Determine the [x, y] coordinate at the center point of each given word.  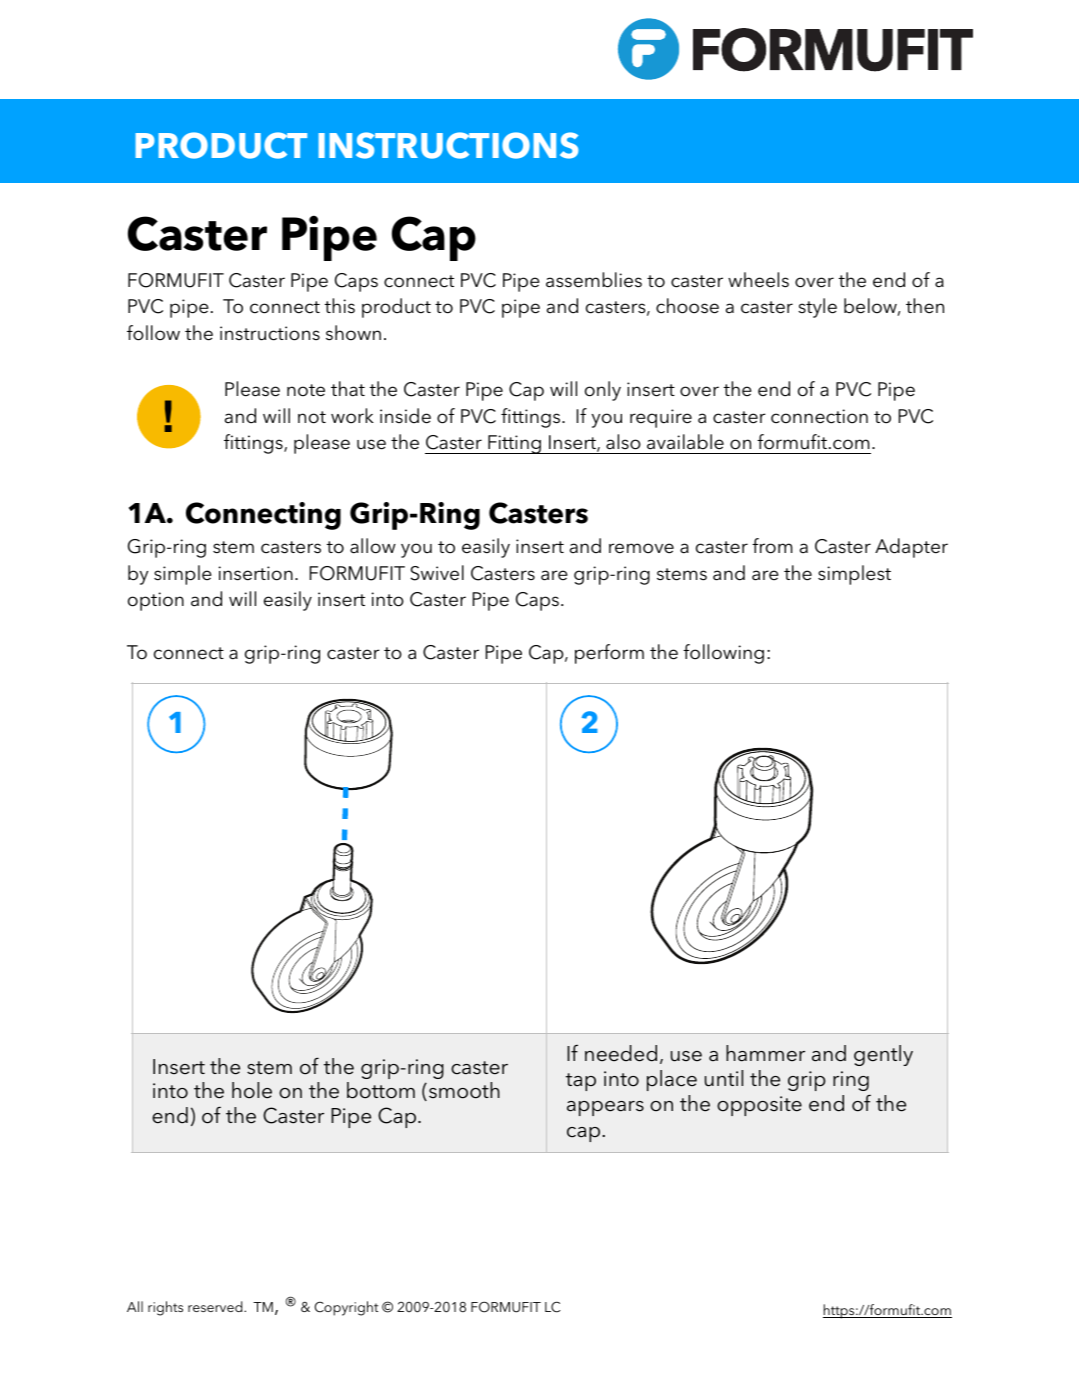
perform [609, 654]
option [156, 601]
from [772, 546]
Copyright [346, 1308]
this [340, 306]
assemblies [594, 280]
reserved [216, 1306]
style [817, 308]
